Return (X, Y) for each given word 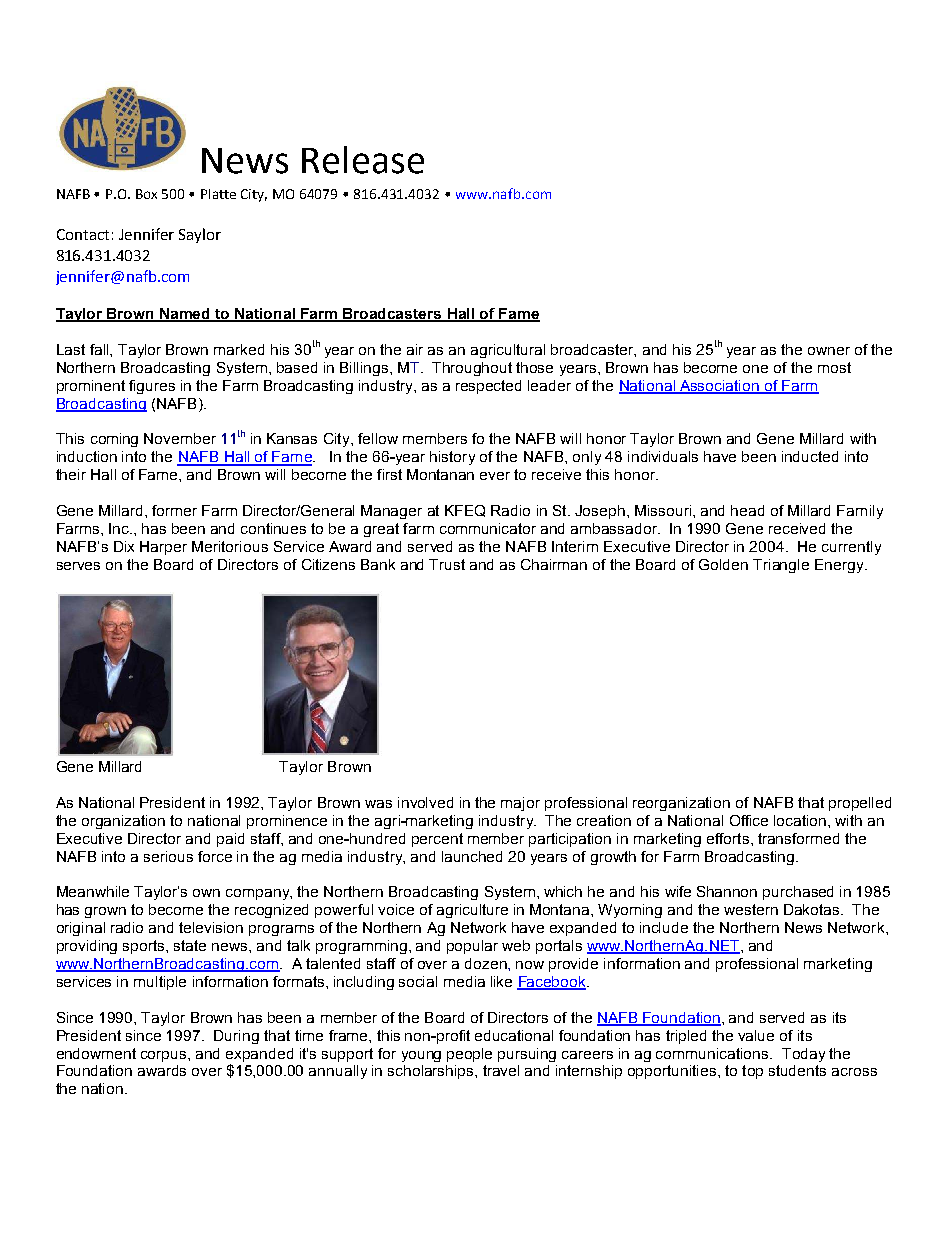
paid (230, 840)
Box (146, 194)
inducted (810, 456)
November (180, 438)
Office (749, 820)
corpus (165, 1056)
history (452, 458)
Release (363, 160)
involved (425, 802)
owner (829, 351)
